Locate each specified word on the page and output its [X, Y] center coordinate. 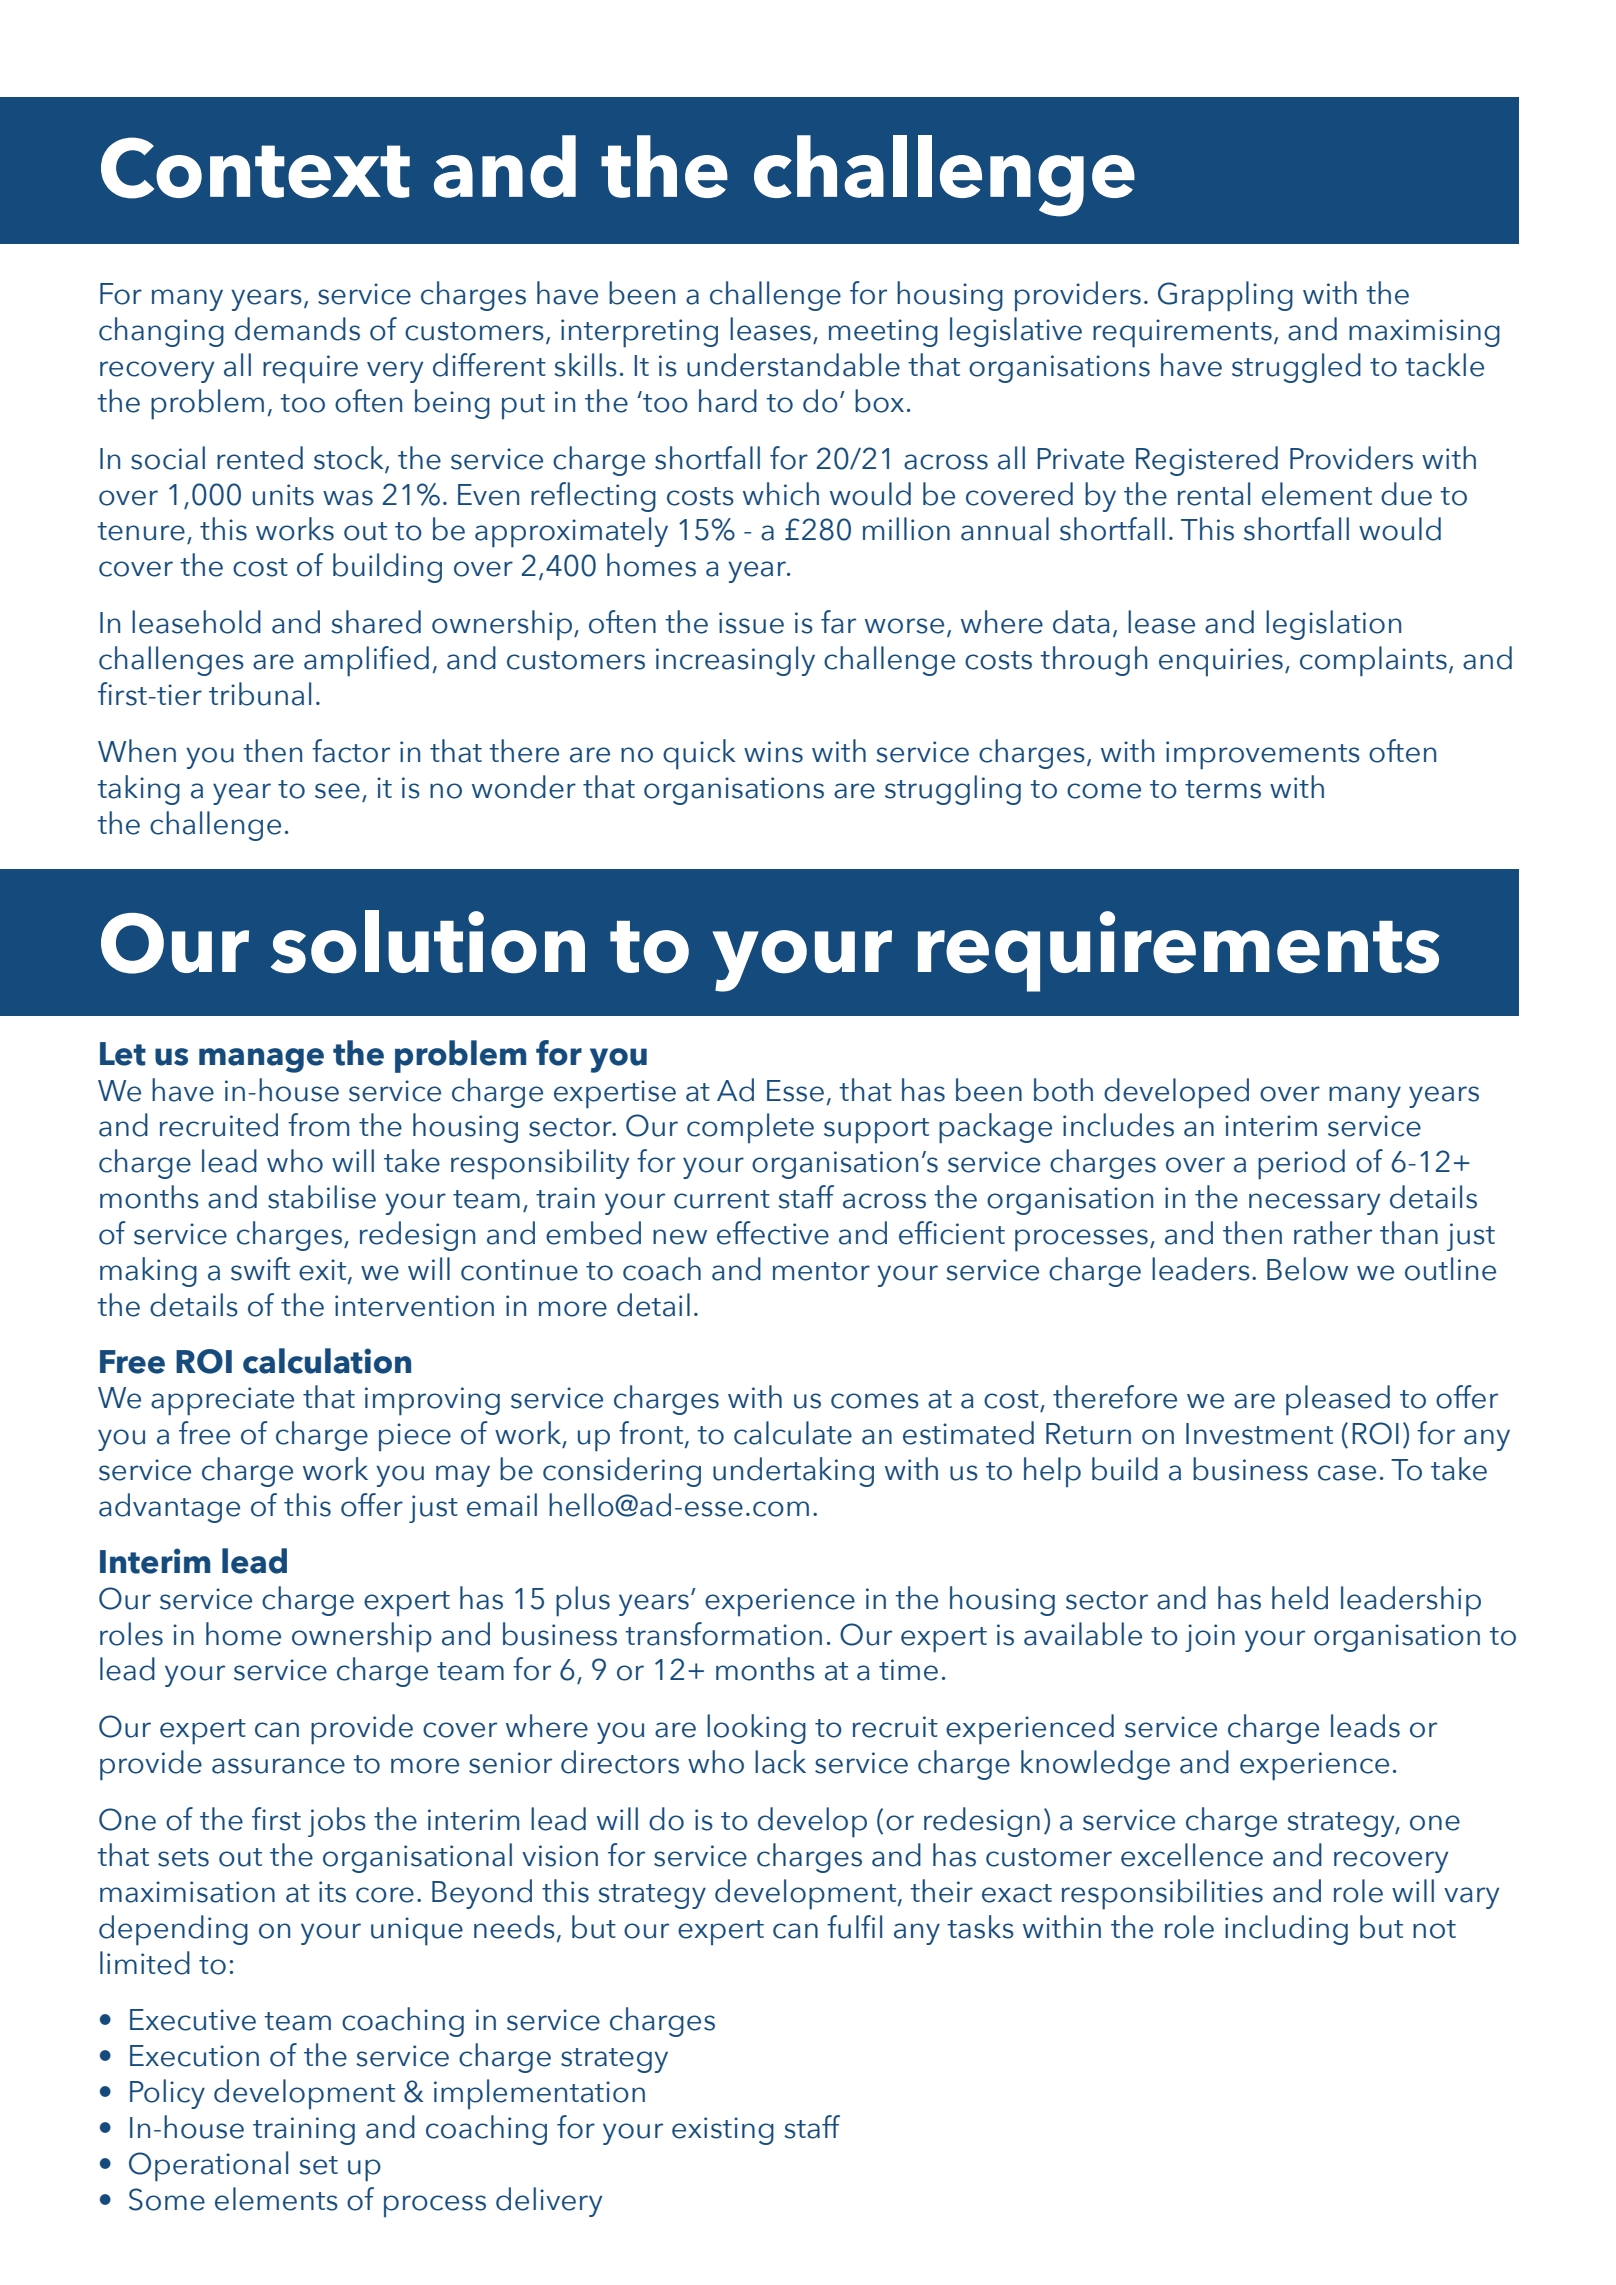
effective [773, 1233]
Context [255, 168]
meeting [883, 333]
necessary [1314, 1204]
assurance [278, 1766]
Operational [208, 2166]
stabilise [322, 1197]
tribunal [260, 694]
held [1300, 1598]
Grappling [1225, 296]
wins [773, 752]
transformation [723, 1634]
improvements [1263, 755]
